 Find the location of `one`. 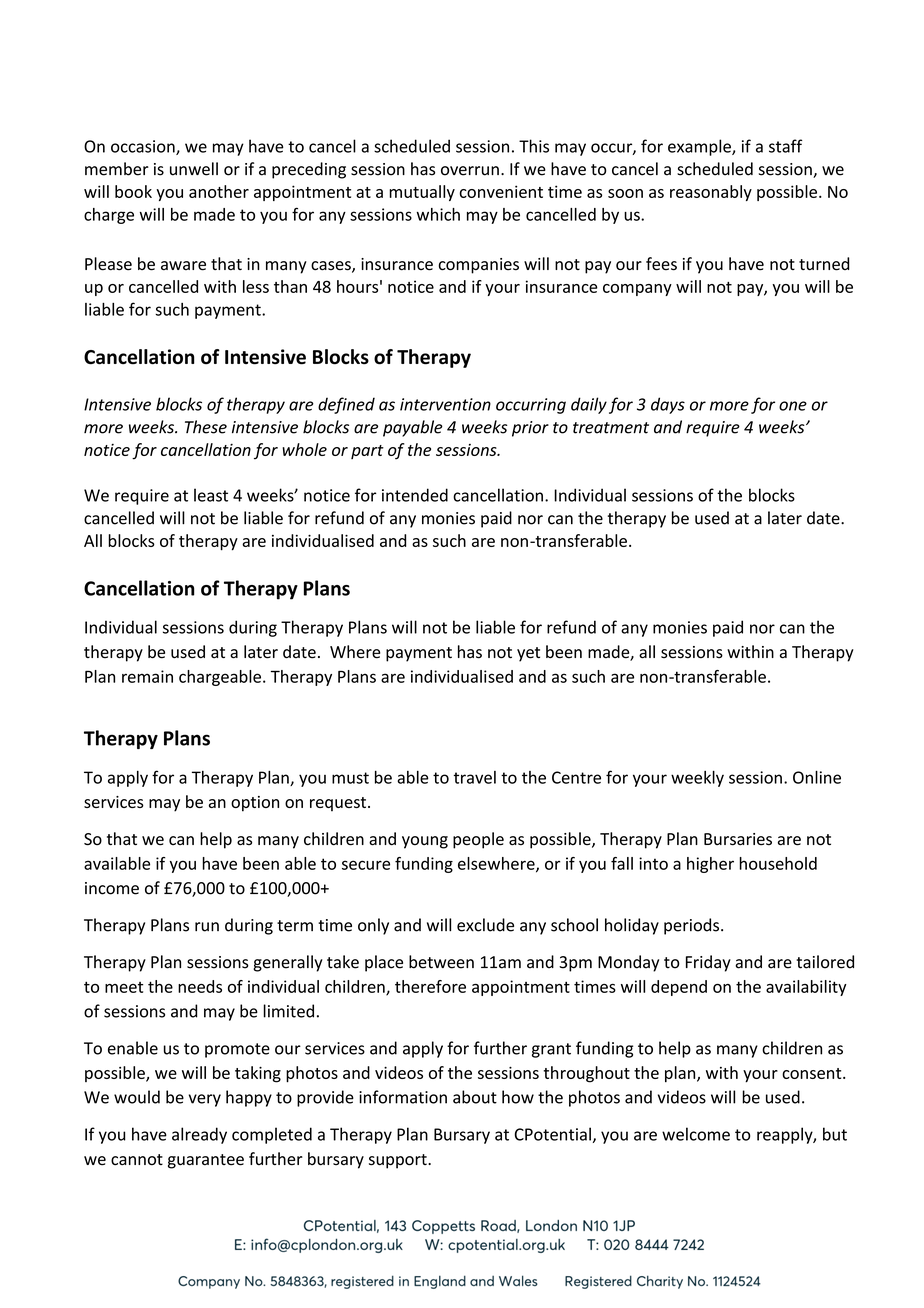

one is located at coordinates (793, 406).
